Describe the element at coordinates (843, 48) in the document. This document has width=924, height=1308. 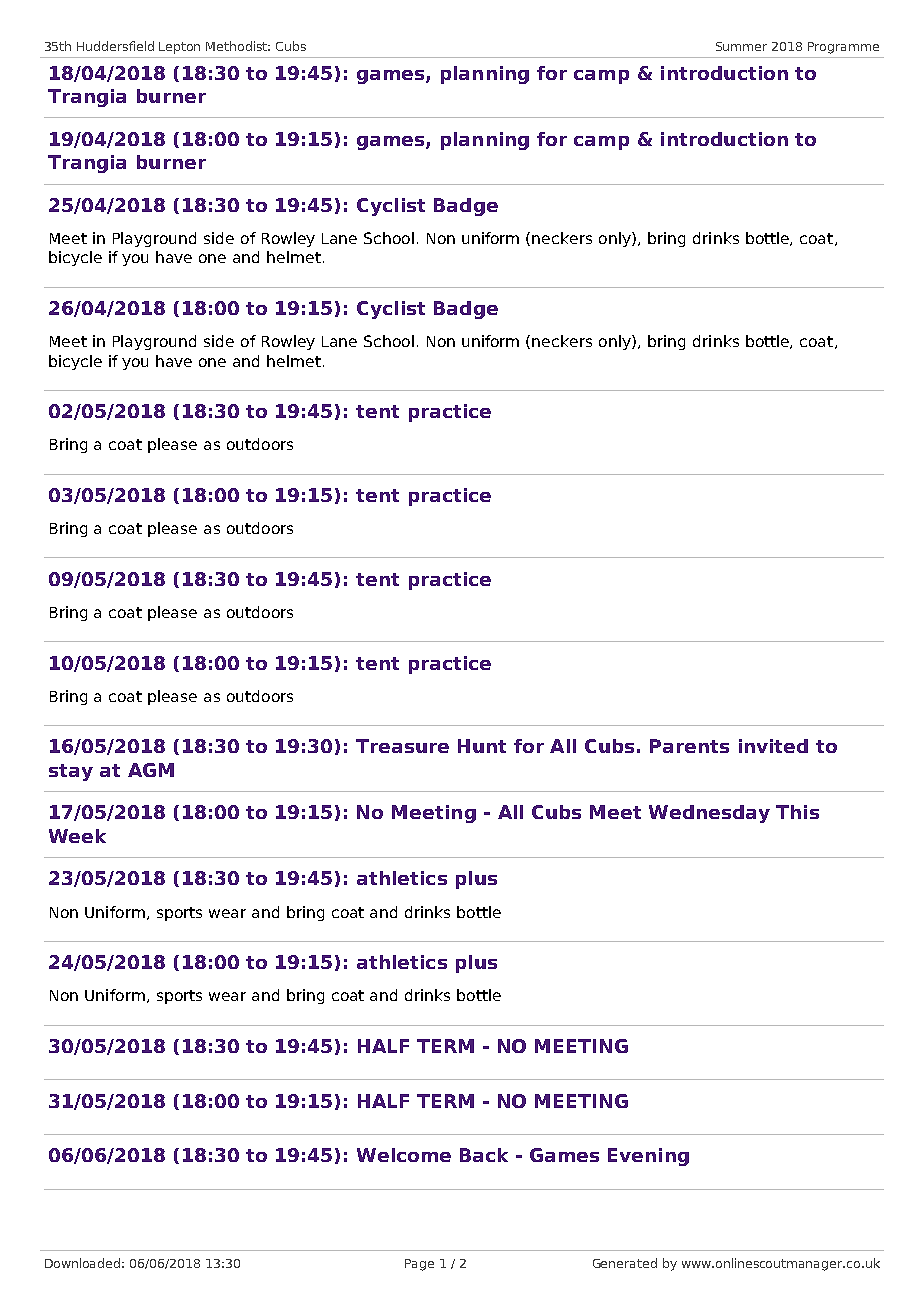
I see `Programme` at that location.
